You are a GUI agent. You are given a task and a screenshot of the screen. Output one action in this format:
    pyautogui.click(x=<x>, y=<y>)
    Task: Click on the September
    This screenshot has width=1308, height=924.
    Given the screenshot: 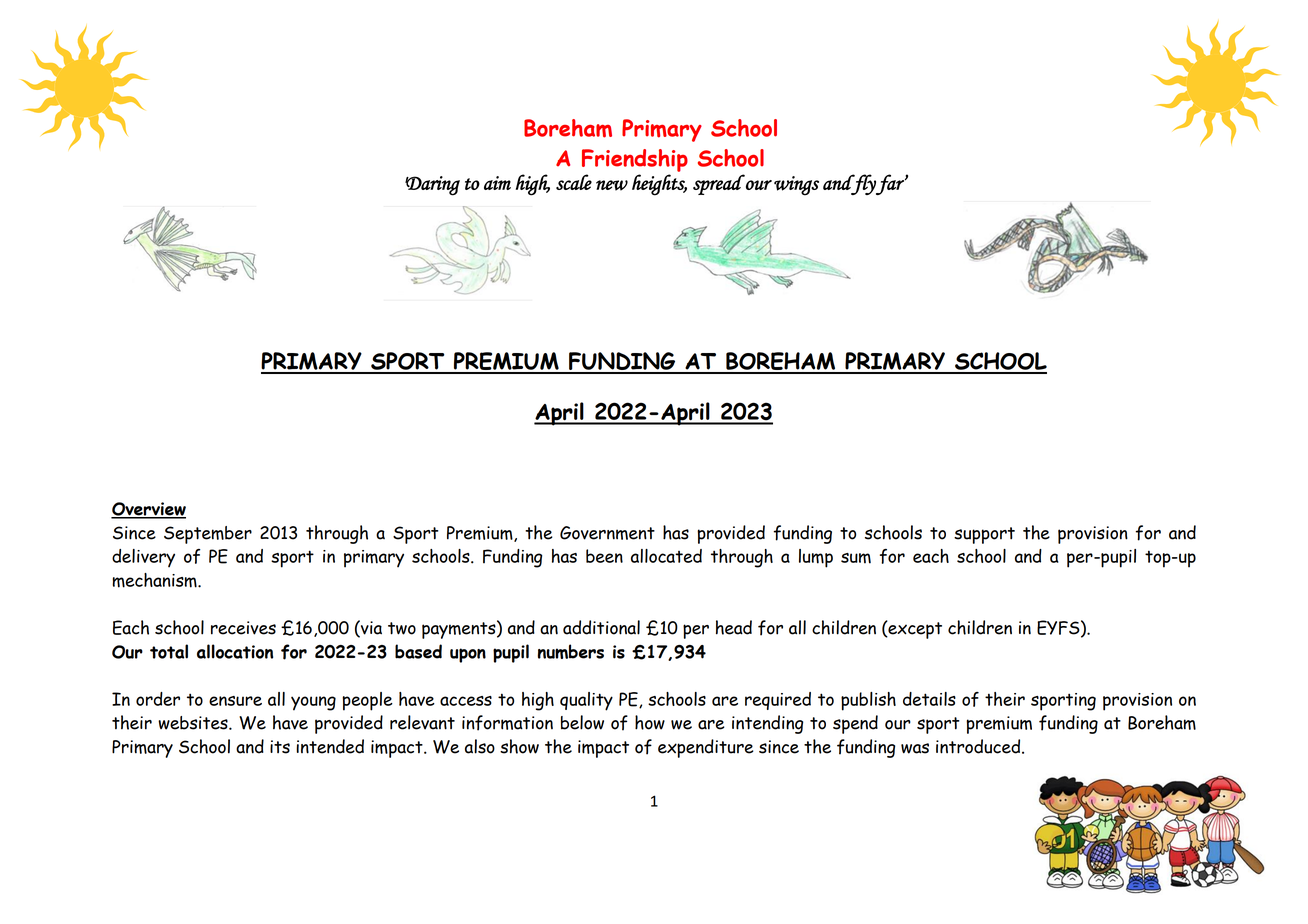 What is the action you would take?
    pyautogui.click(x=208, y=535)
